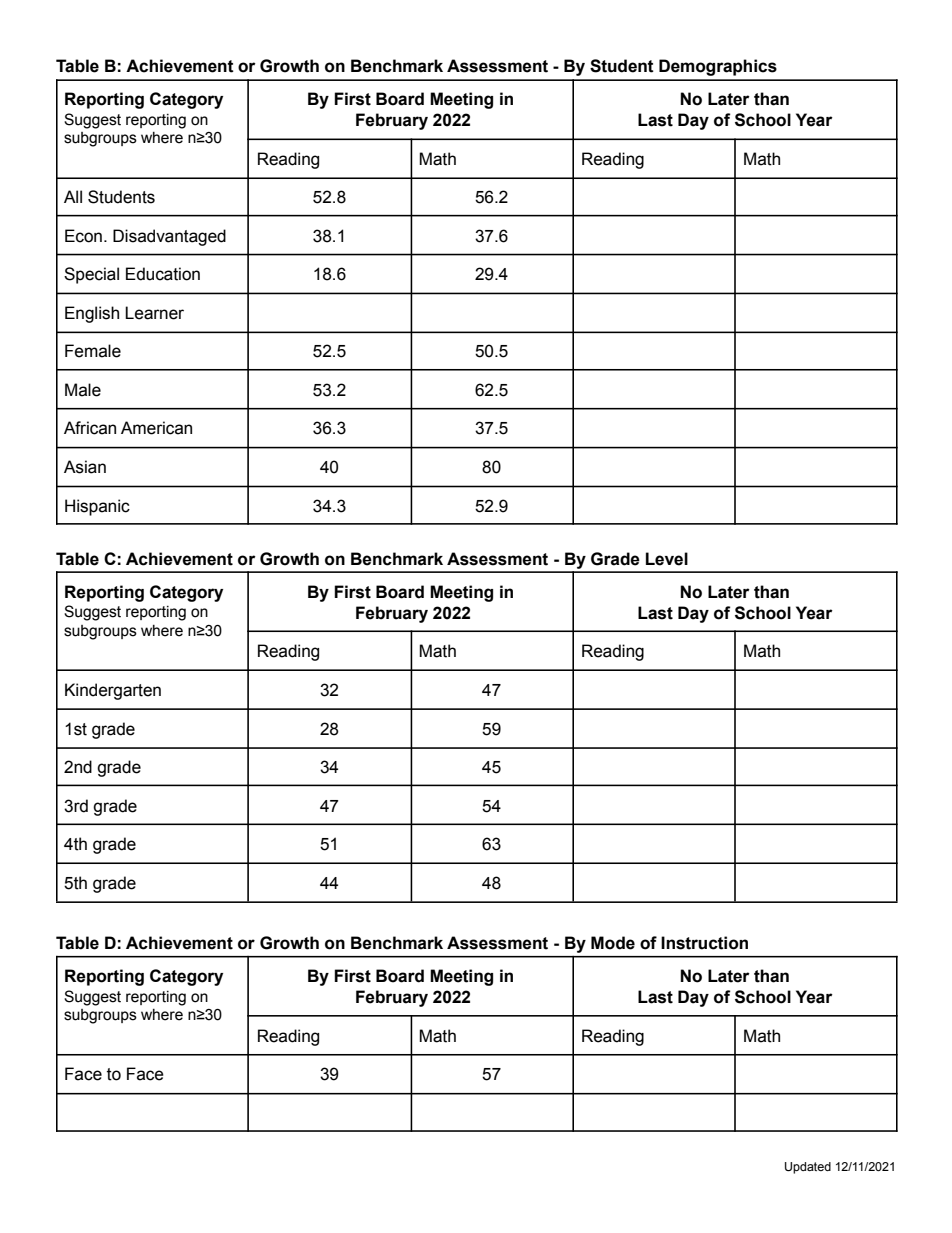 The width and height of the screenshot is (952, 1233). I want to click on African, so click(90, 428).
